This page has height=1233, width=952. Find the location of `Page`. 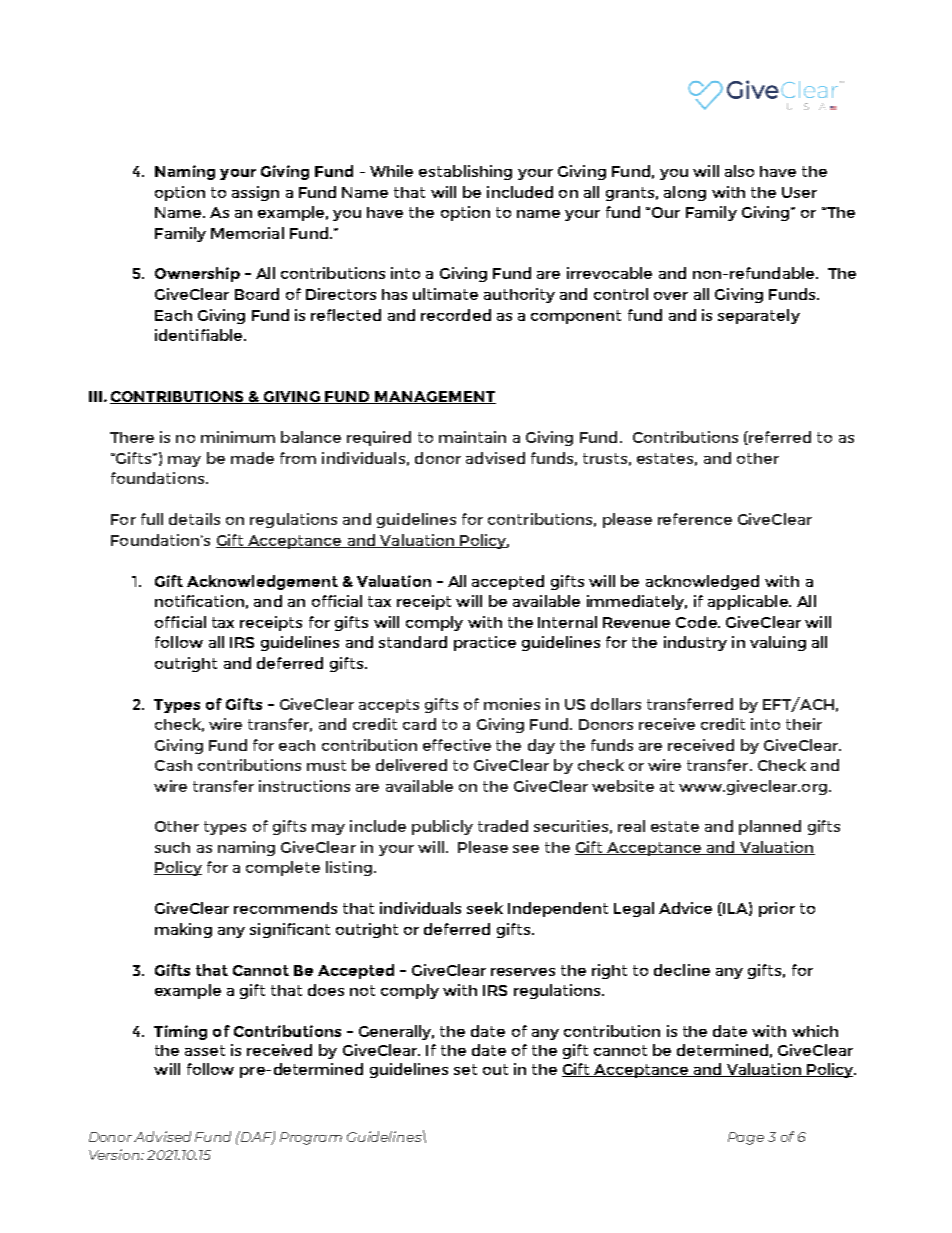

Page is located at coordinates (746, 1138).
